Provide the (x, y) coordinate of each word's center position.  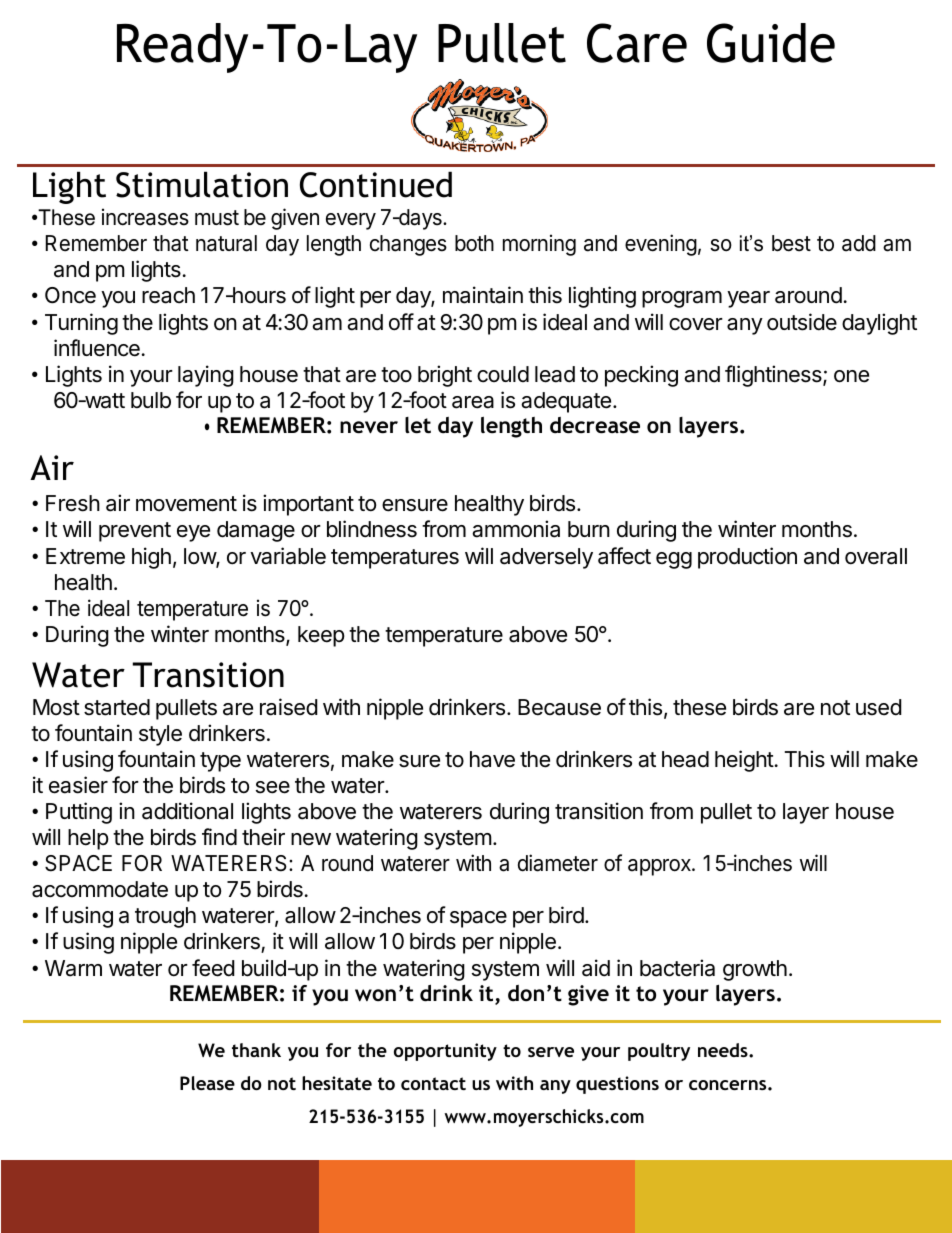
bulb (151, 400)
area (473, 402)
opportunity (445, 1052)
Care (637, 43)
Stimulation (202, 184)
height (744, 761)
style (160, 735)
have (492, 759)
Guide (771, 43)
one (851, 376)
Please (207, 1083)
